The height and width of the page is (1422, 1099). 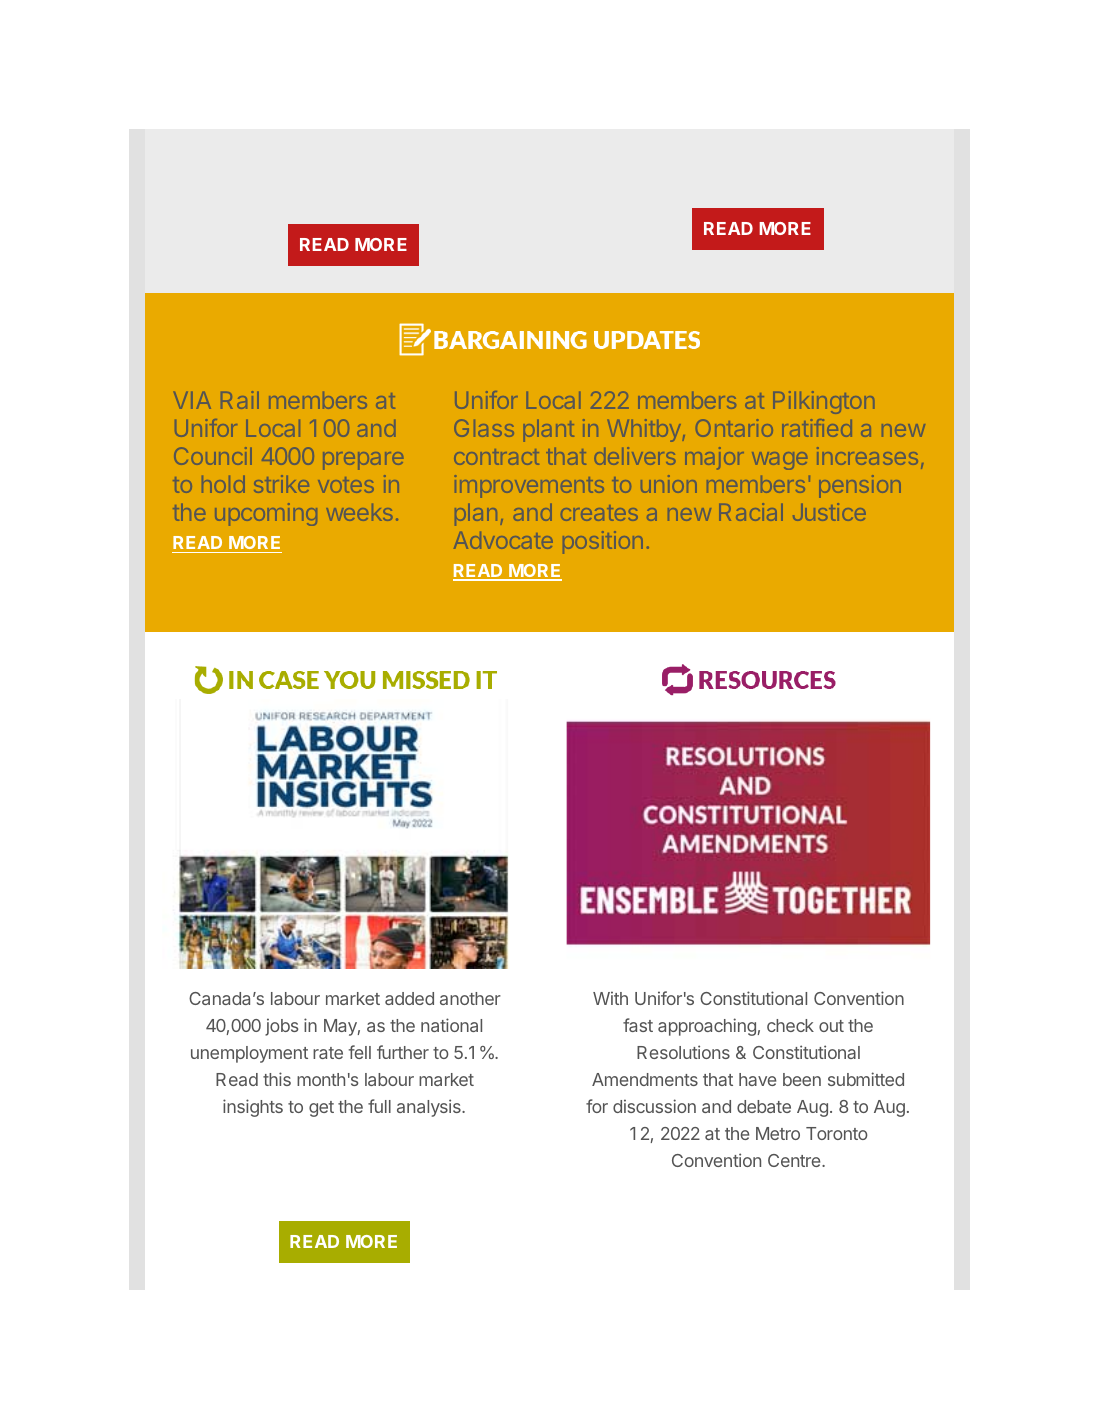 I want to click on position, so click(x=603, y=542).
